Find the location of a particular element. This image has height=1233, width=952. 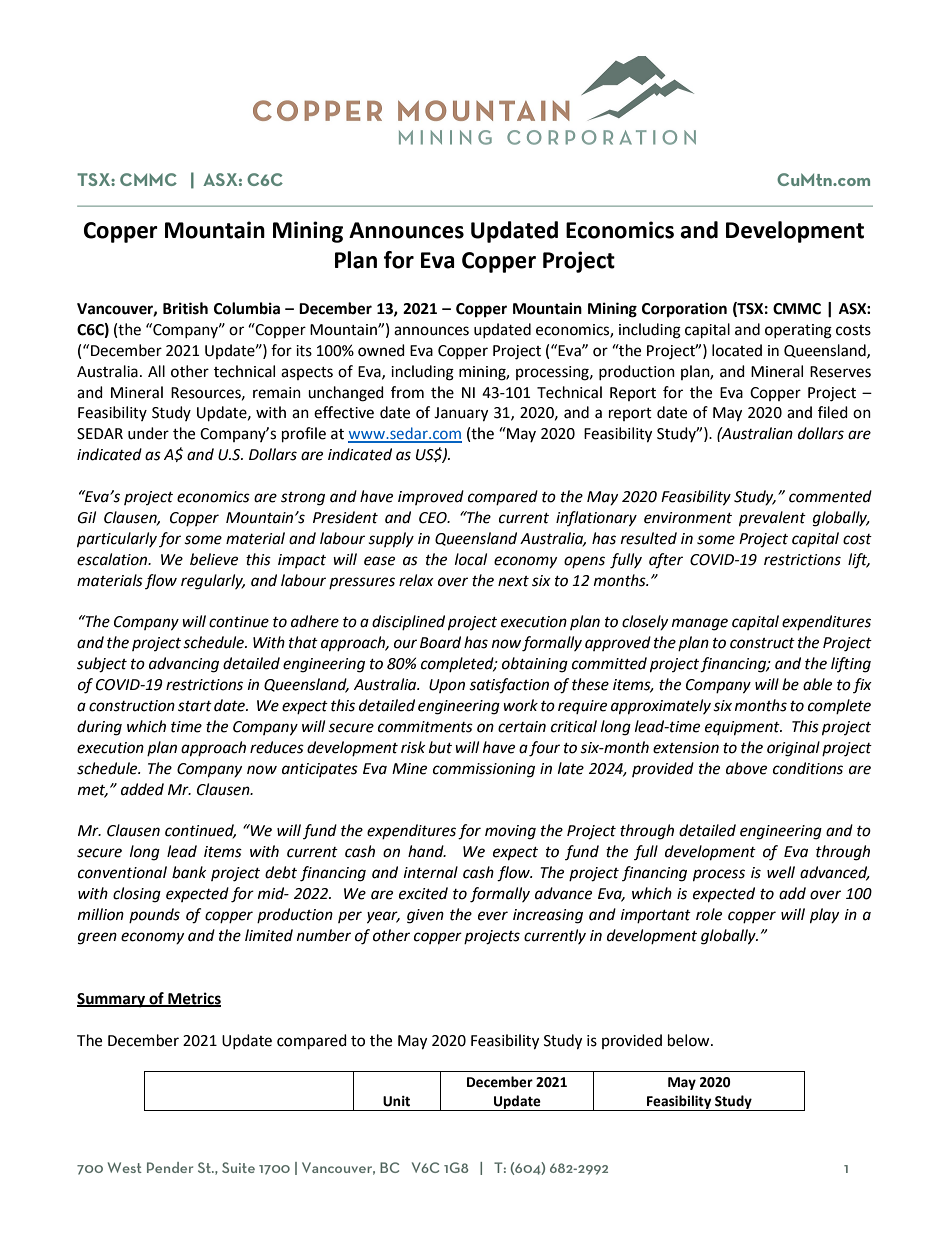

believe is located at coordinates (214, 559).
